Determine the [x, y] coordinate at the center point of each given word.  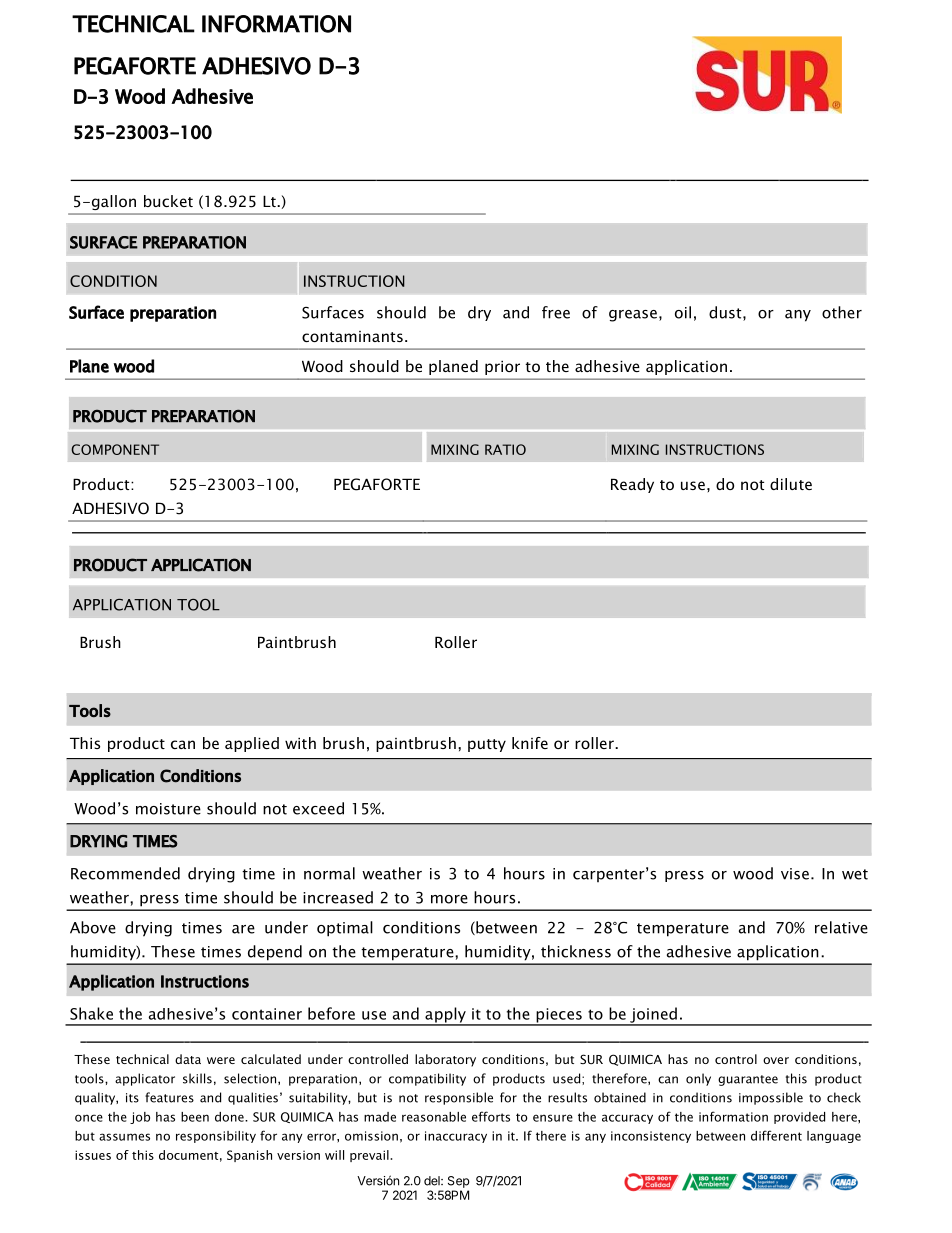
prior [502, 367]
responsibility [216, 1137]
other [842, 312]
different [776, 1135]
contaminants [352, 336]
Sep [459, 1182]
